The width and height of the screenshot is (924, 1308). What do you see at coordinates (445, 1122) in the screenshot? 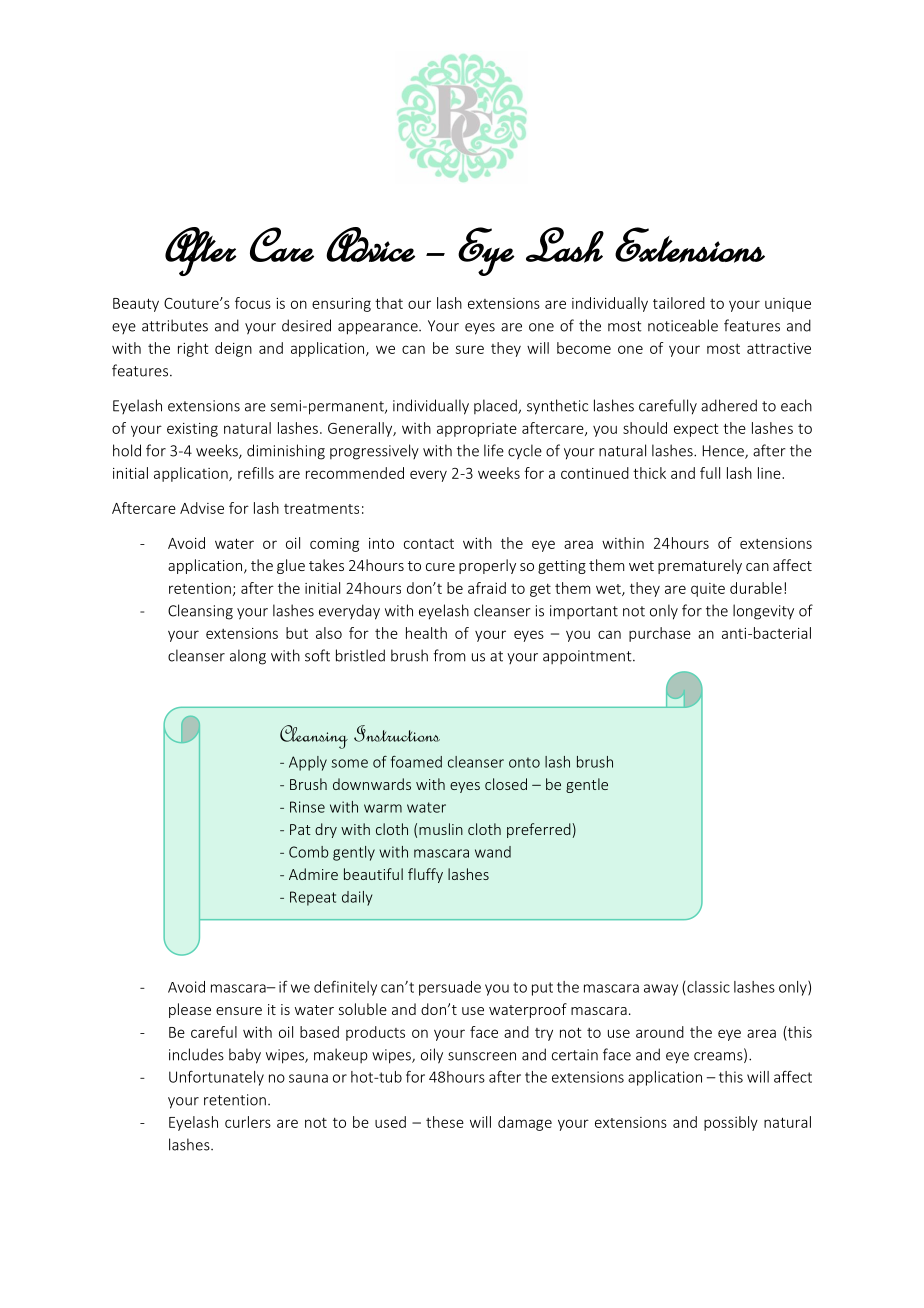
I see `these` at bounding box center [445, 1122].
